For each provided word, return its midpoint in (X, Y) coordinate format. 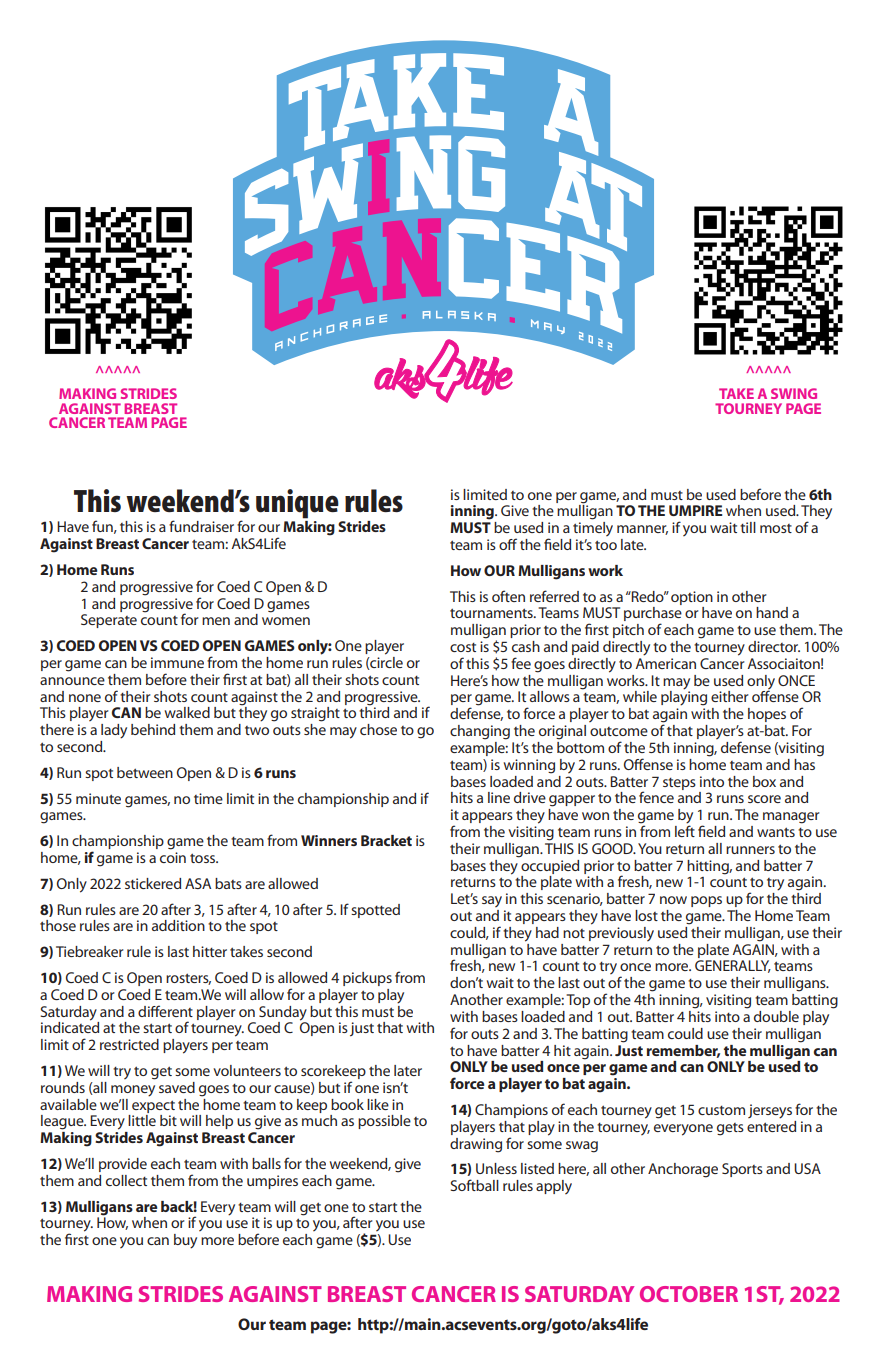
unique (297, 504)
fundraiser (201, 526)
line (499, 797)
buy (185, 1241)
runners (750, 850)
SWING (794, 393)
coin (173, 857)
